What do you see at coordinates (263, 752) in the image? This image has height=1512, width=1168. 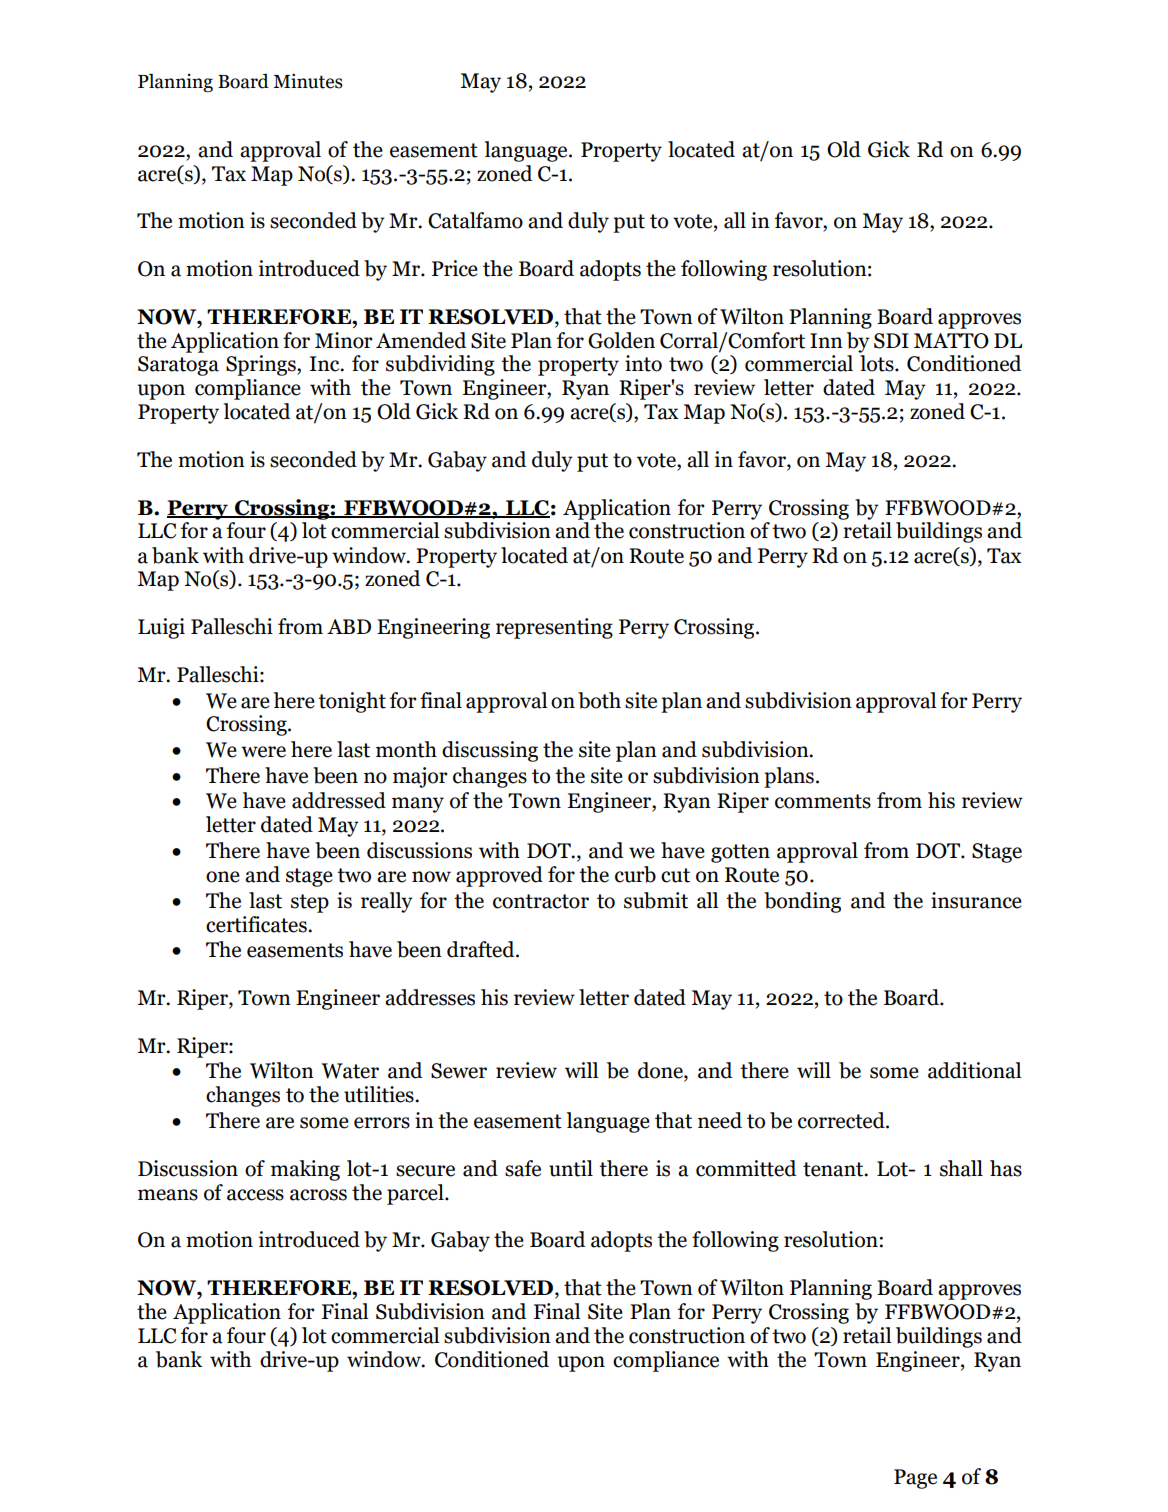 I see `were` at bounding box center [263, 752].
